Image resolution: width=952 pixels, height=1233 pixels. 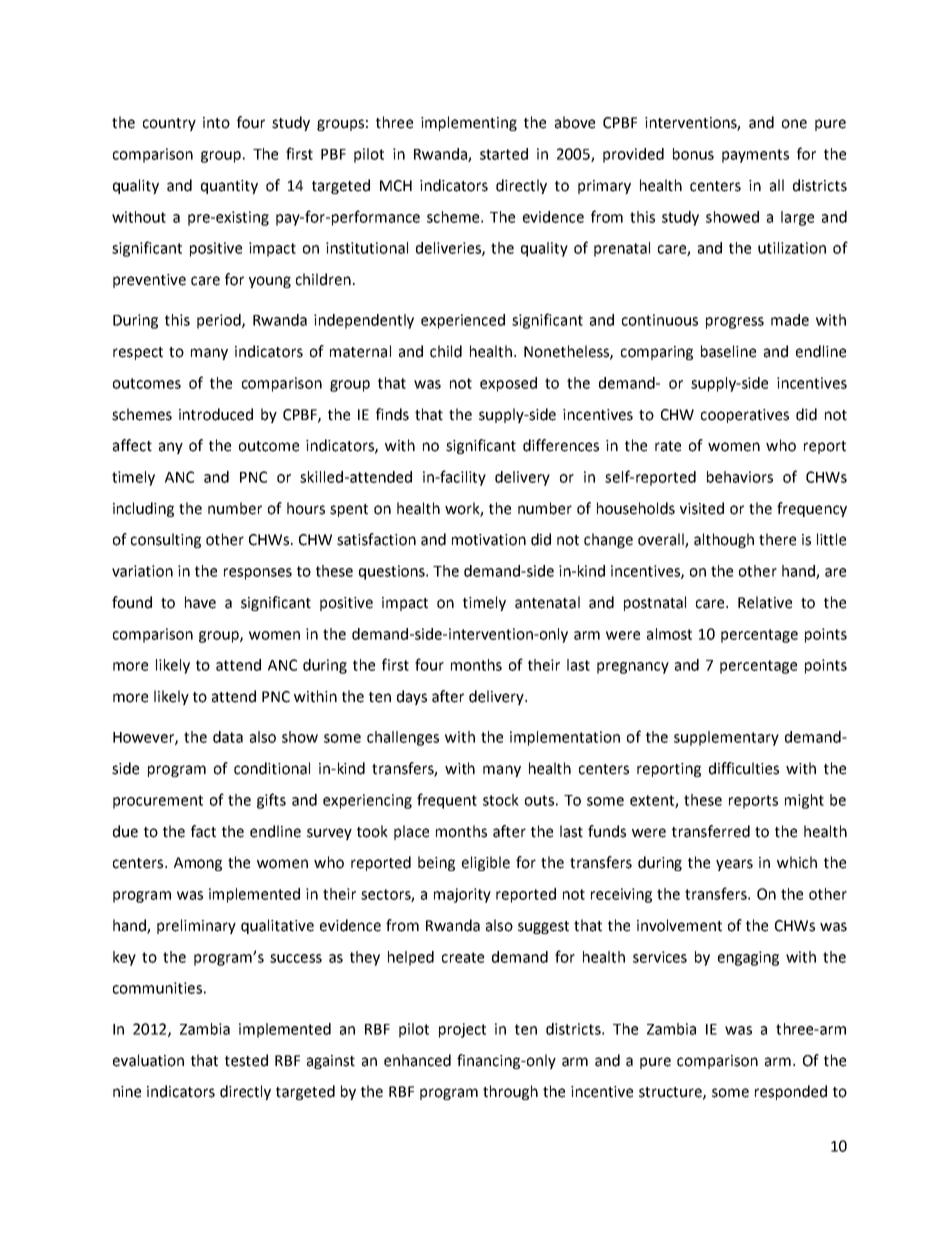 What do you see at coordinates (200, 602) in the document?
I see `have` at bounding box center [200, 602].
